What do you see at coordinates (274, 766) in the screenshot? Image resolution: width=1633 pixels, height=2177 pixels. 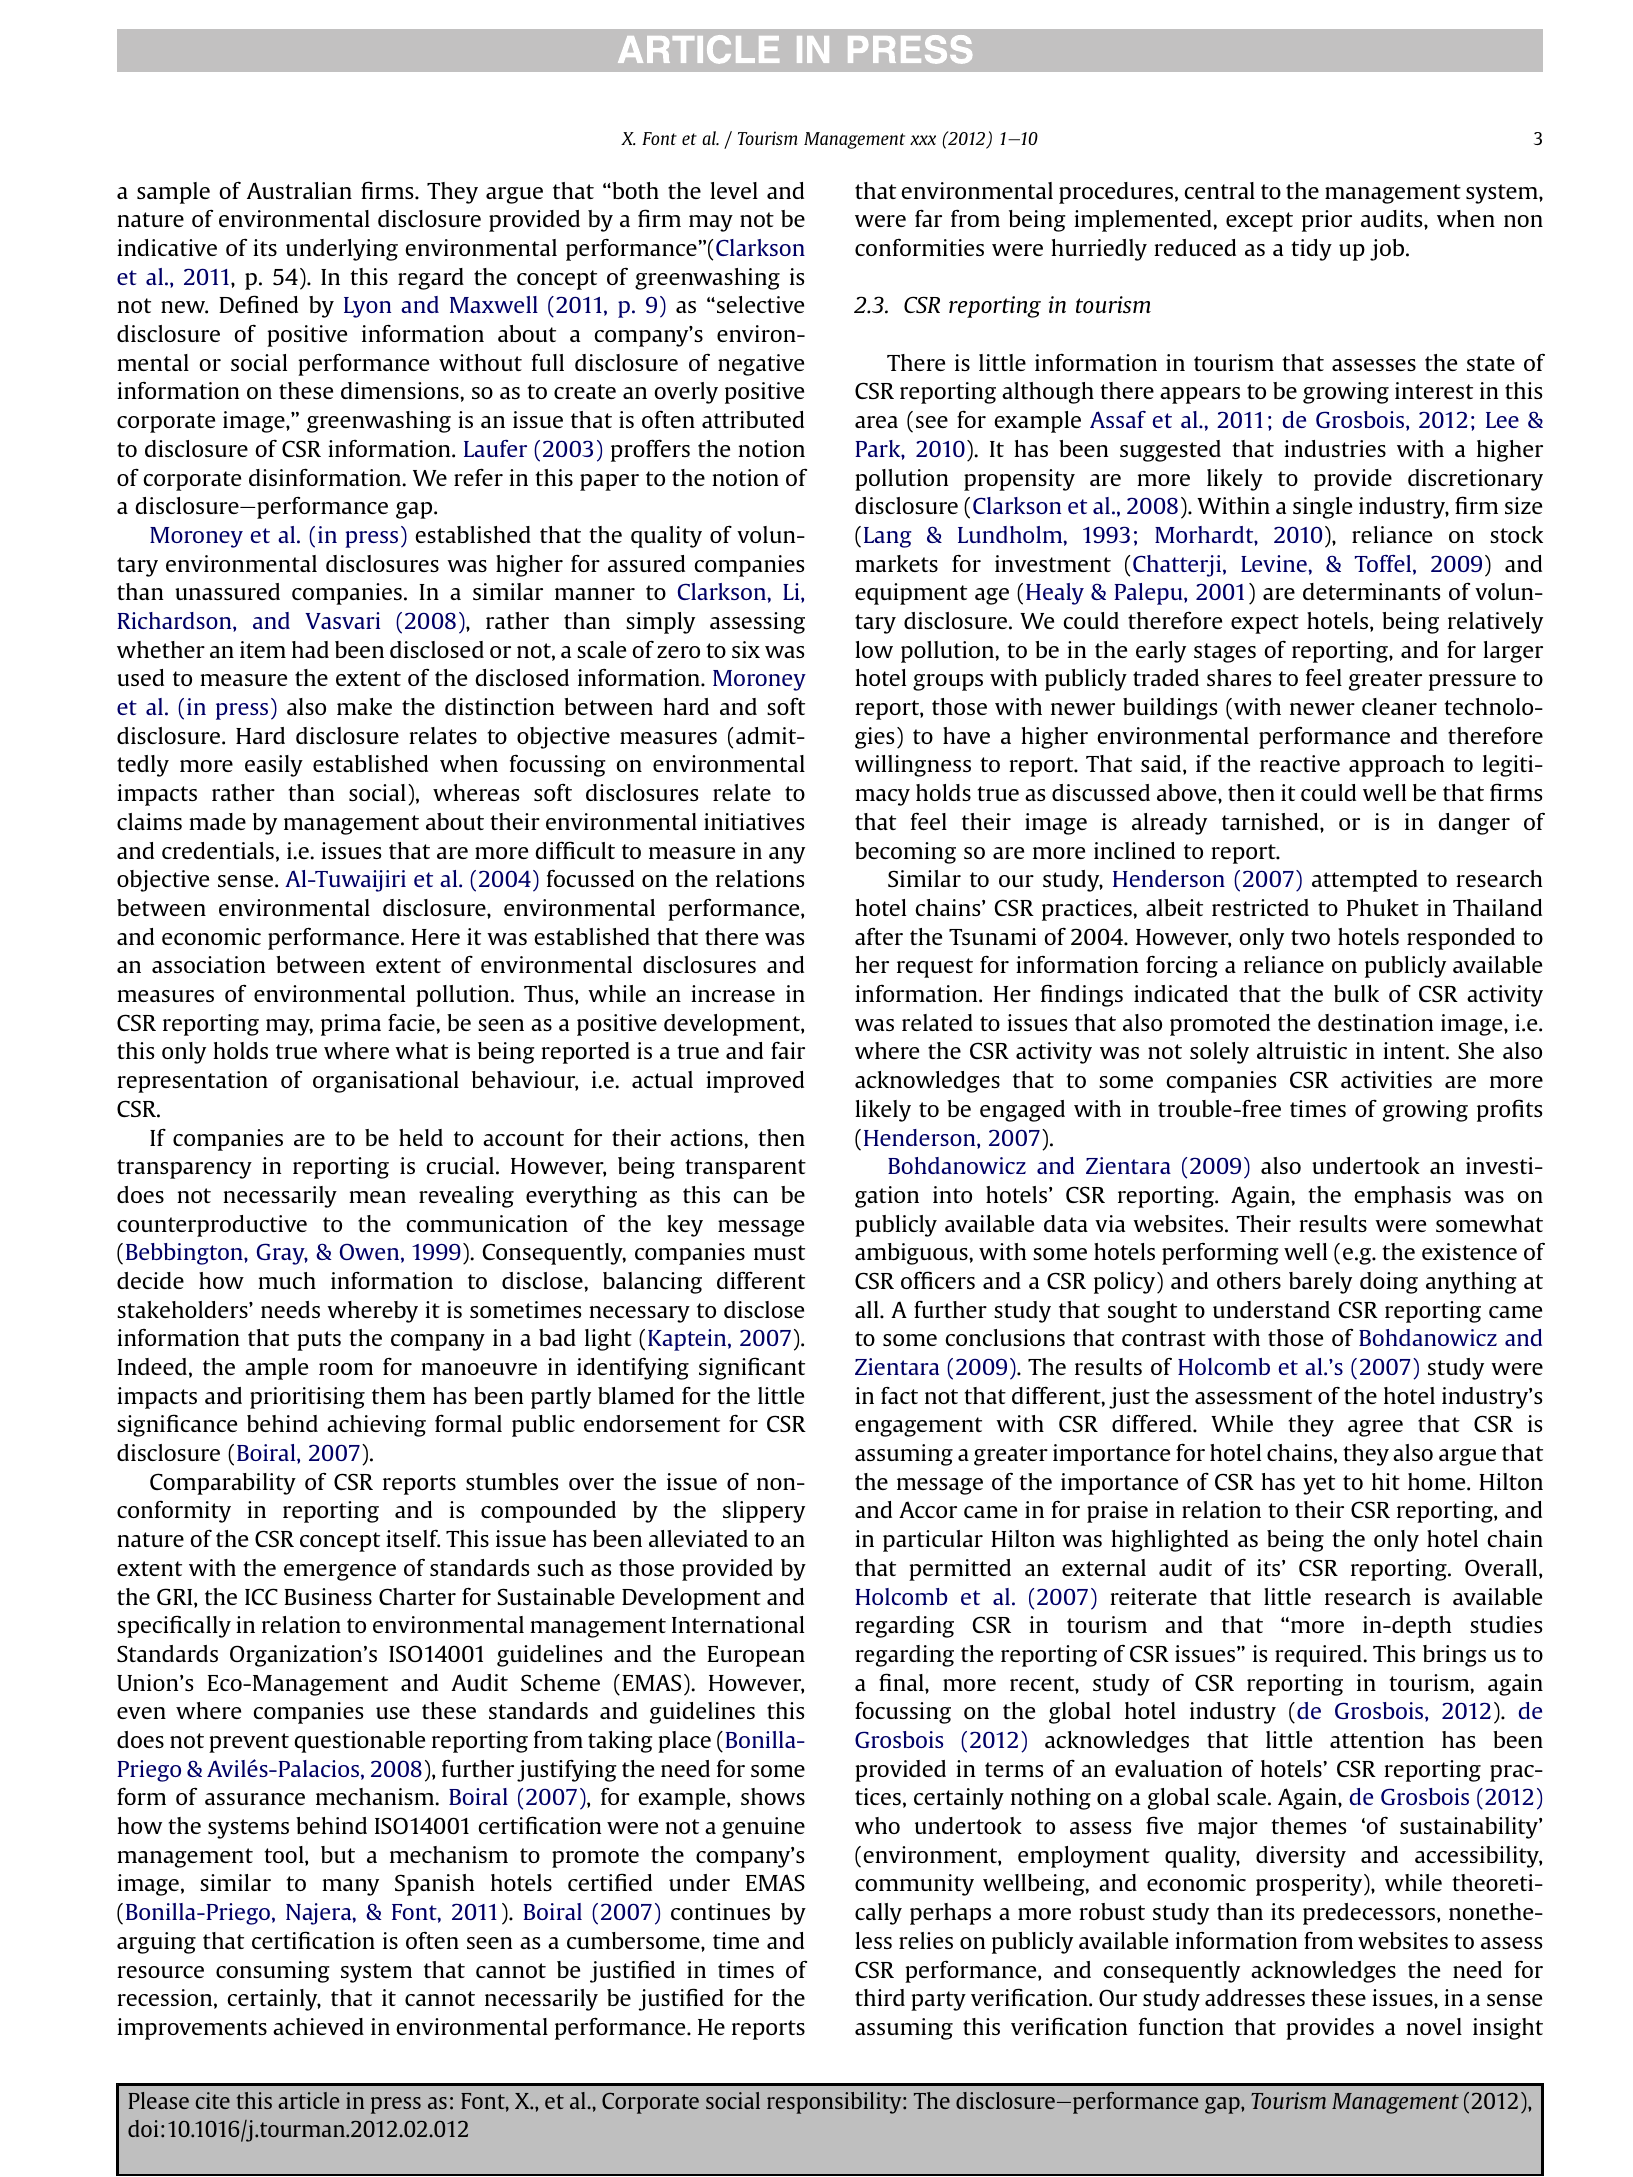 I see `easily` at bounding box center [274, 766].
